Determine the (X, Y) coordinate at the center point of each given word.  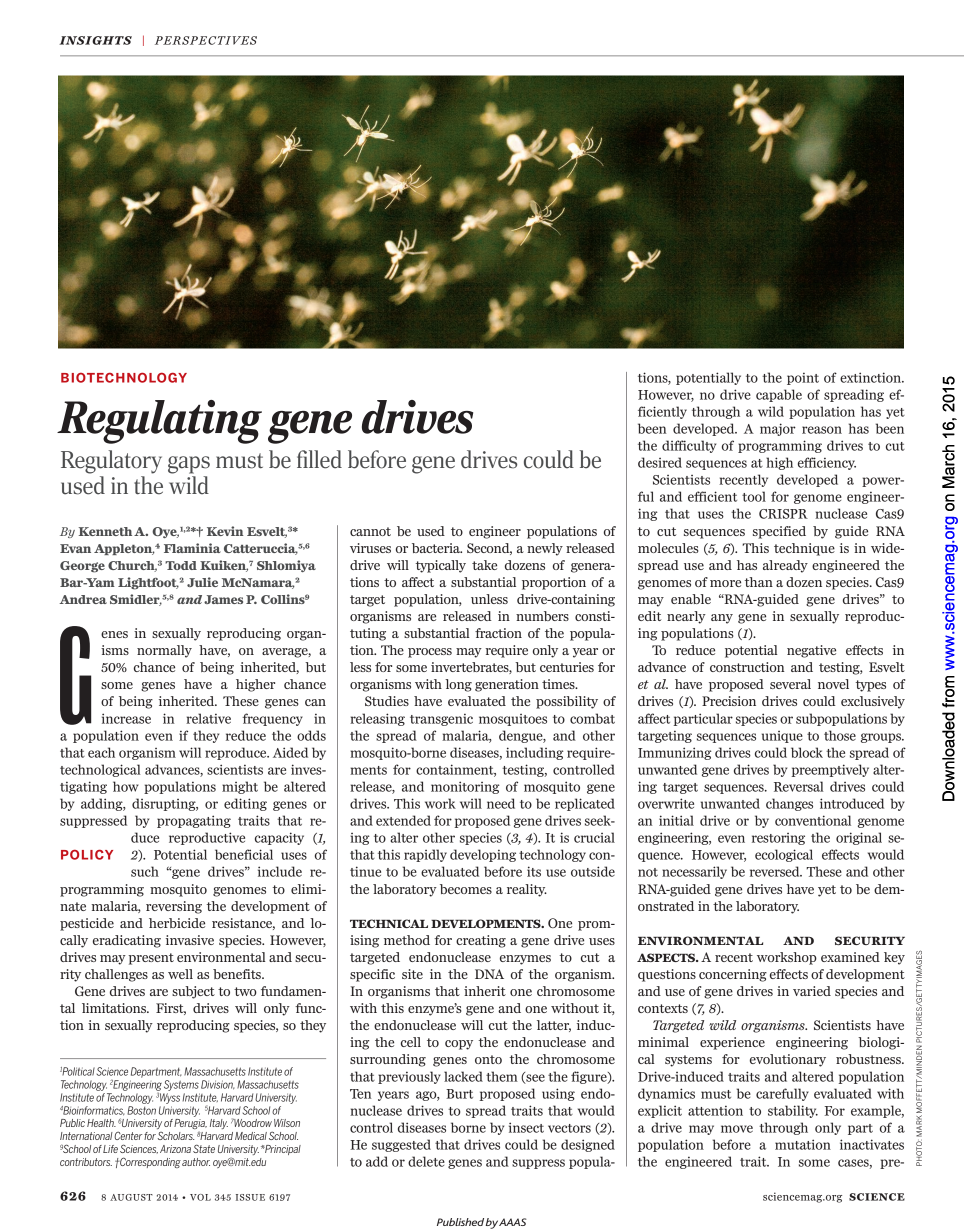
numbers (542, 616)
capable (779, 395)
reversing (174, 907)
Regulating (159, 422)
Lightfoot (148, 583)
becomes (466, 889)
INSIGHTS (95, 40)
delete (426, 1161)
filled (319, 459)
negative (811, 651)
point (803, 378)
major (778, 429)
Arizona (175, 1149)
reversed (776, 871)
